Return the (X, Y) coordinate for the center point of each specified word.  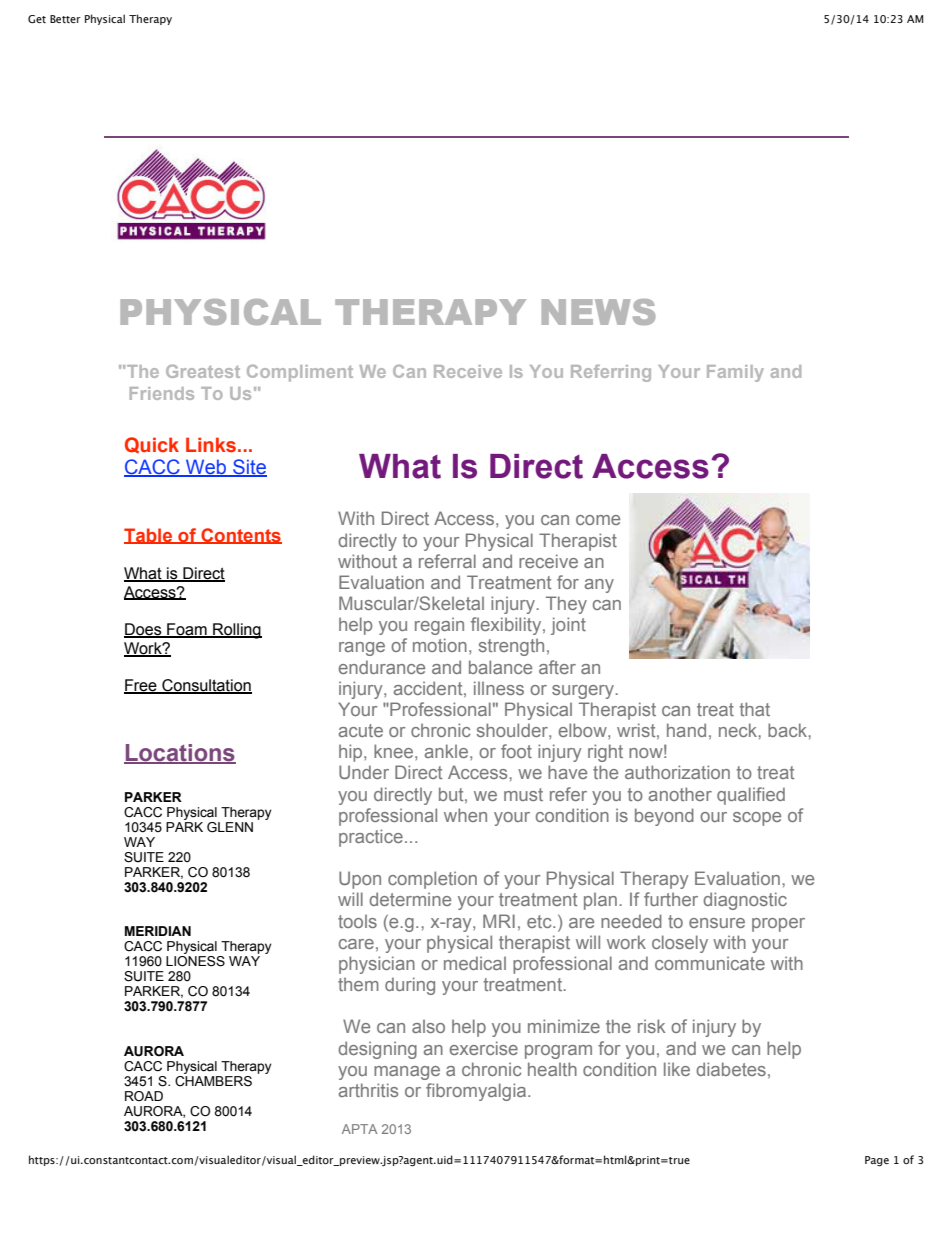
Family (735, 373)
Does (144, 630)
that (755, 709)
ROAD (144, 1096)
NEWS (598, 312)
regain (439, 626)
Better (65, 19)
